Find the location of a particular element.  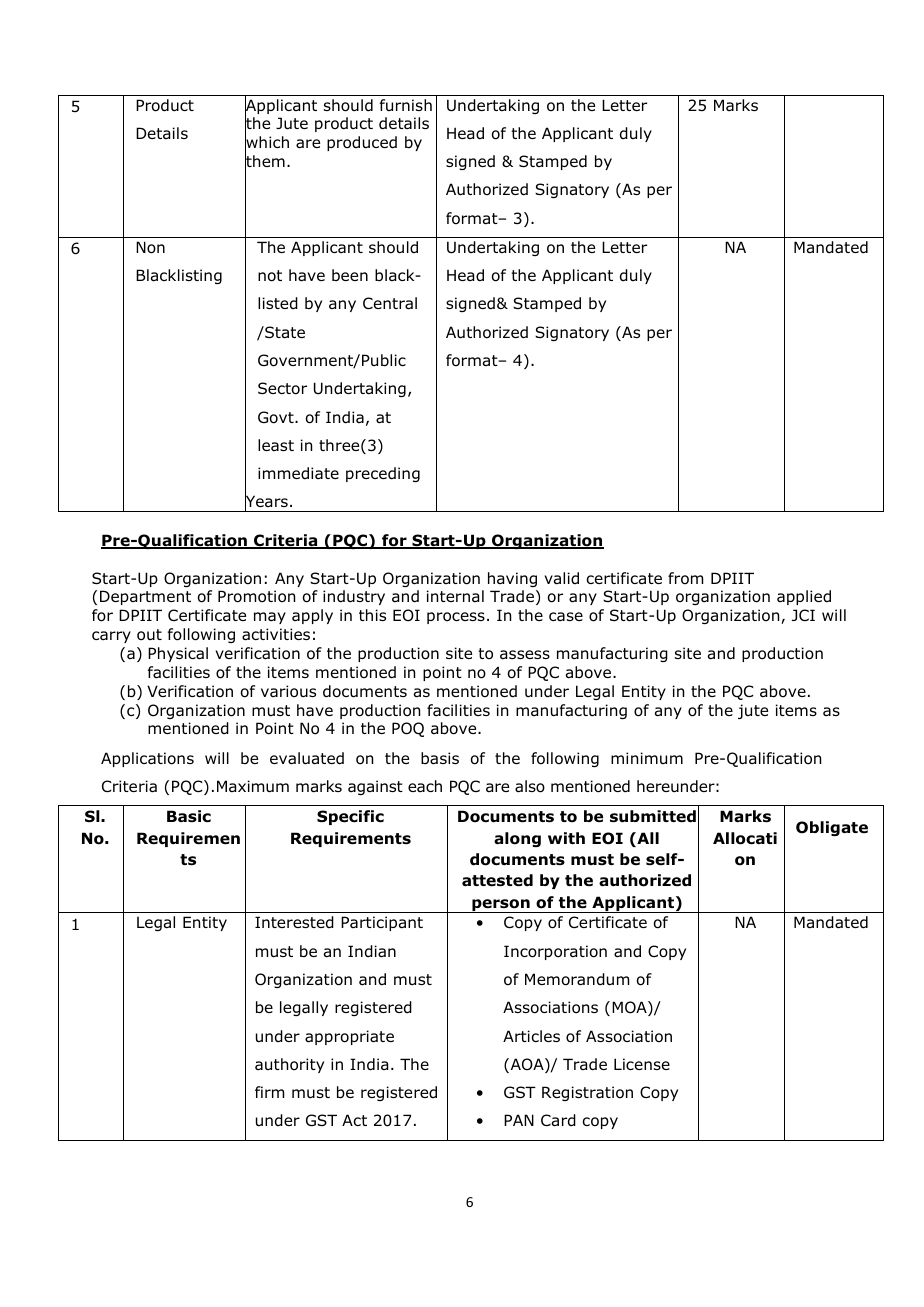

from is located at coordinates (685, 578).
